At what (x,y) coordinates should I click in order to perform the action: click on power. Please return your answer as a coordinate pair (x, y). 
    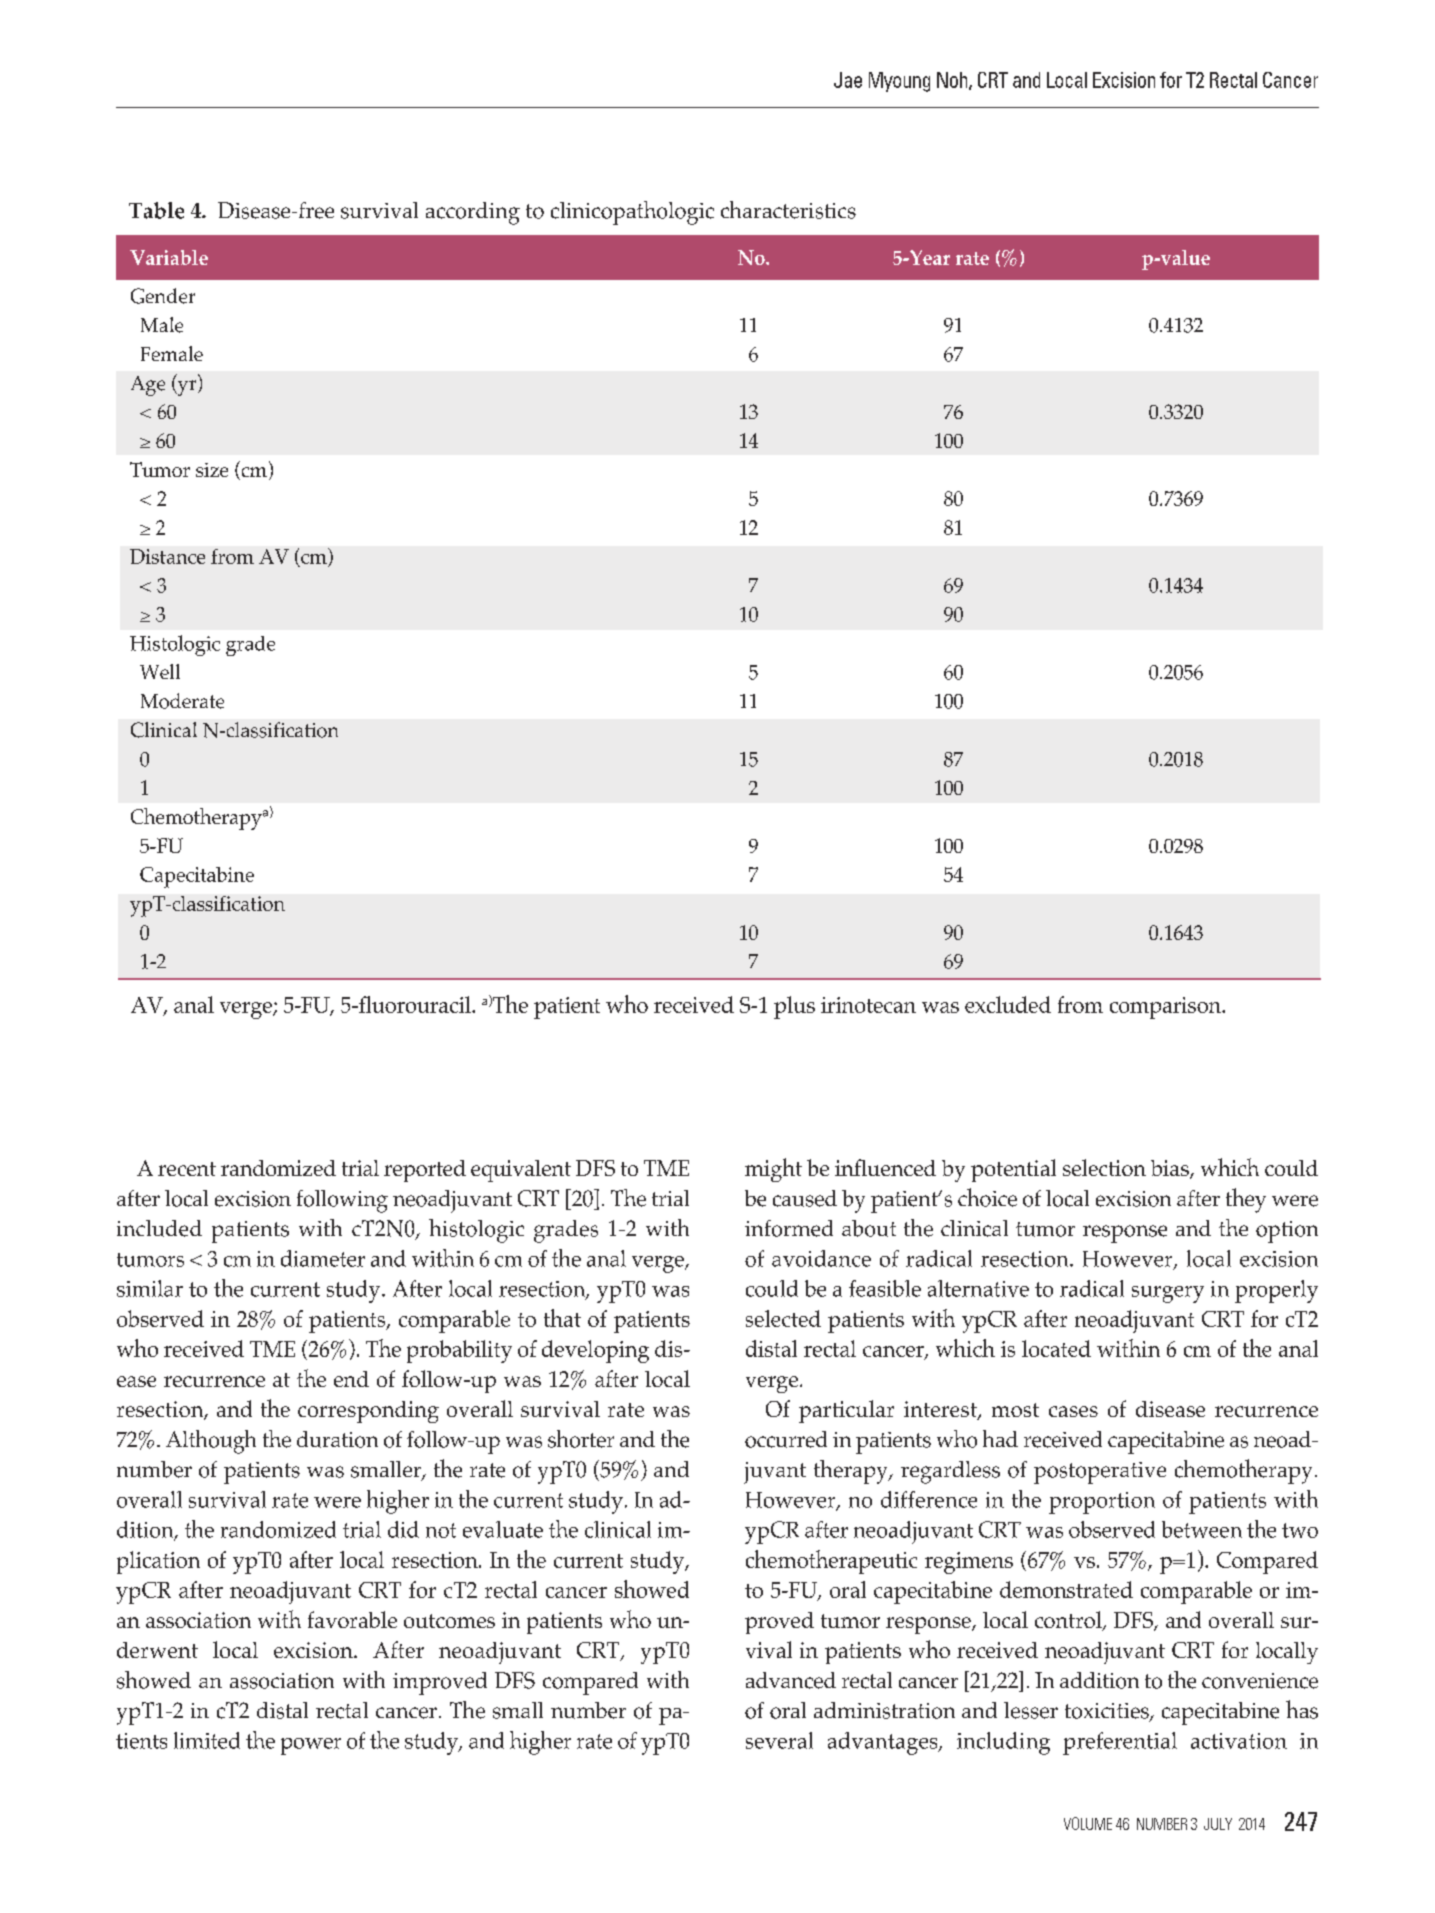
    Looking at the image, I should click on (311, 1746).
